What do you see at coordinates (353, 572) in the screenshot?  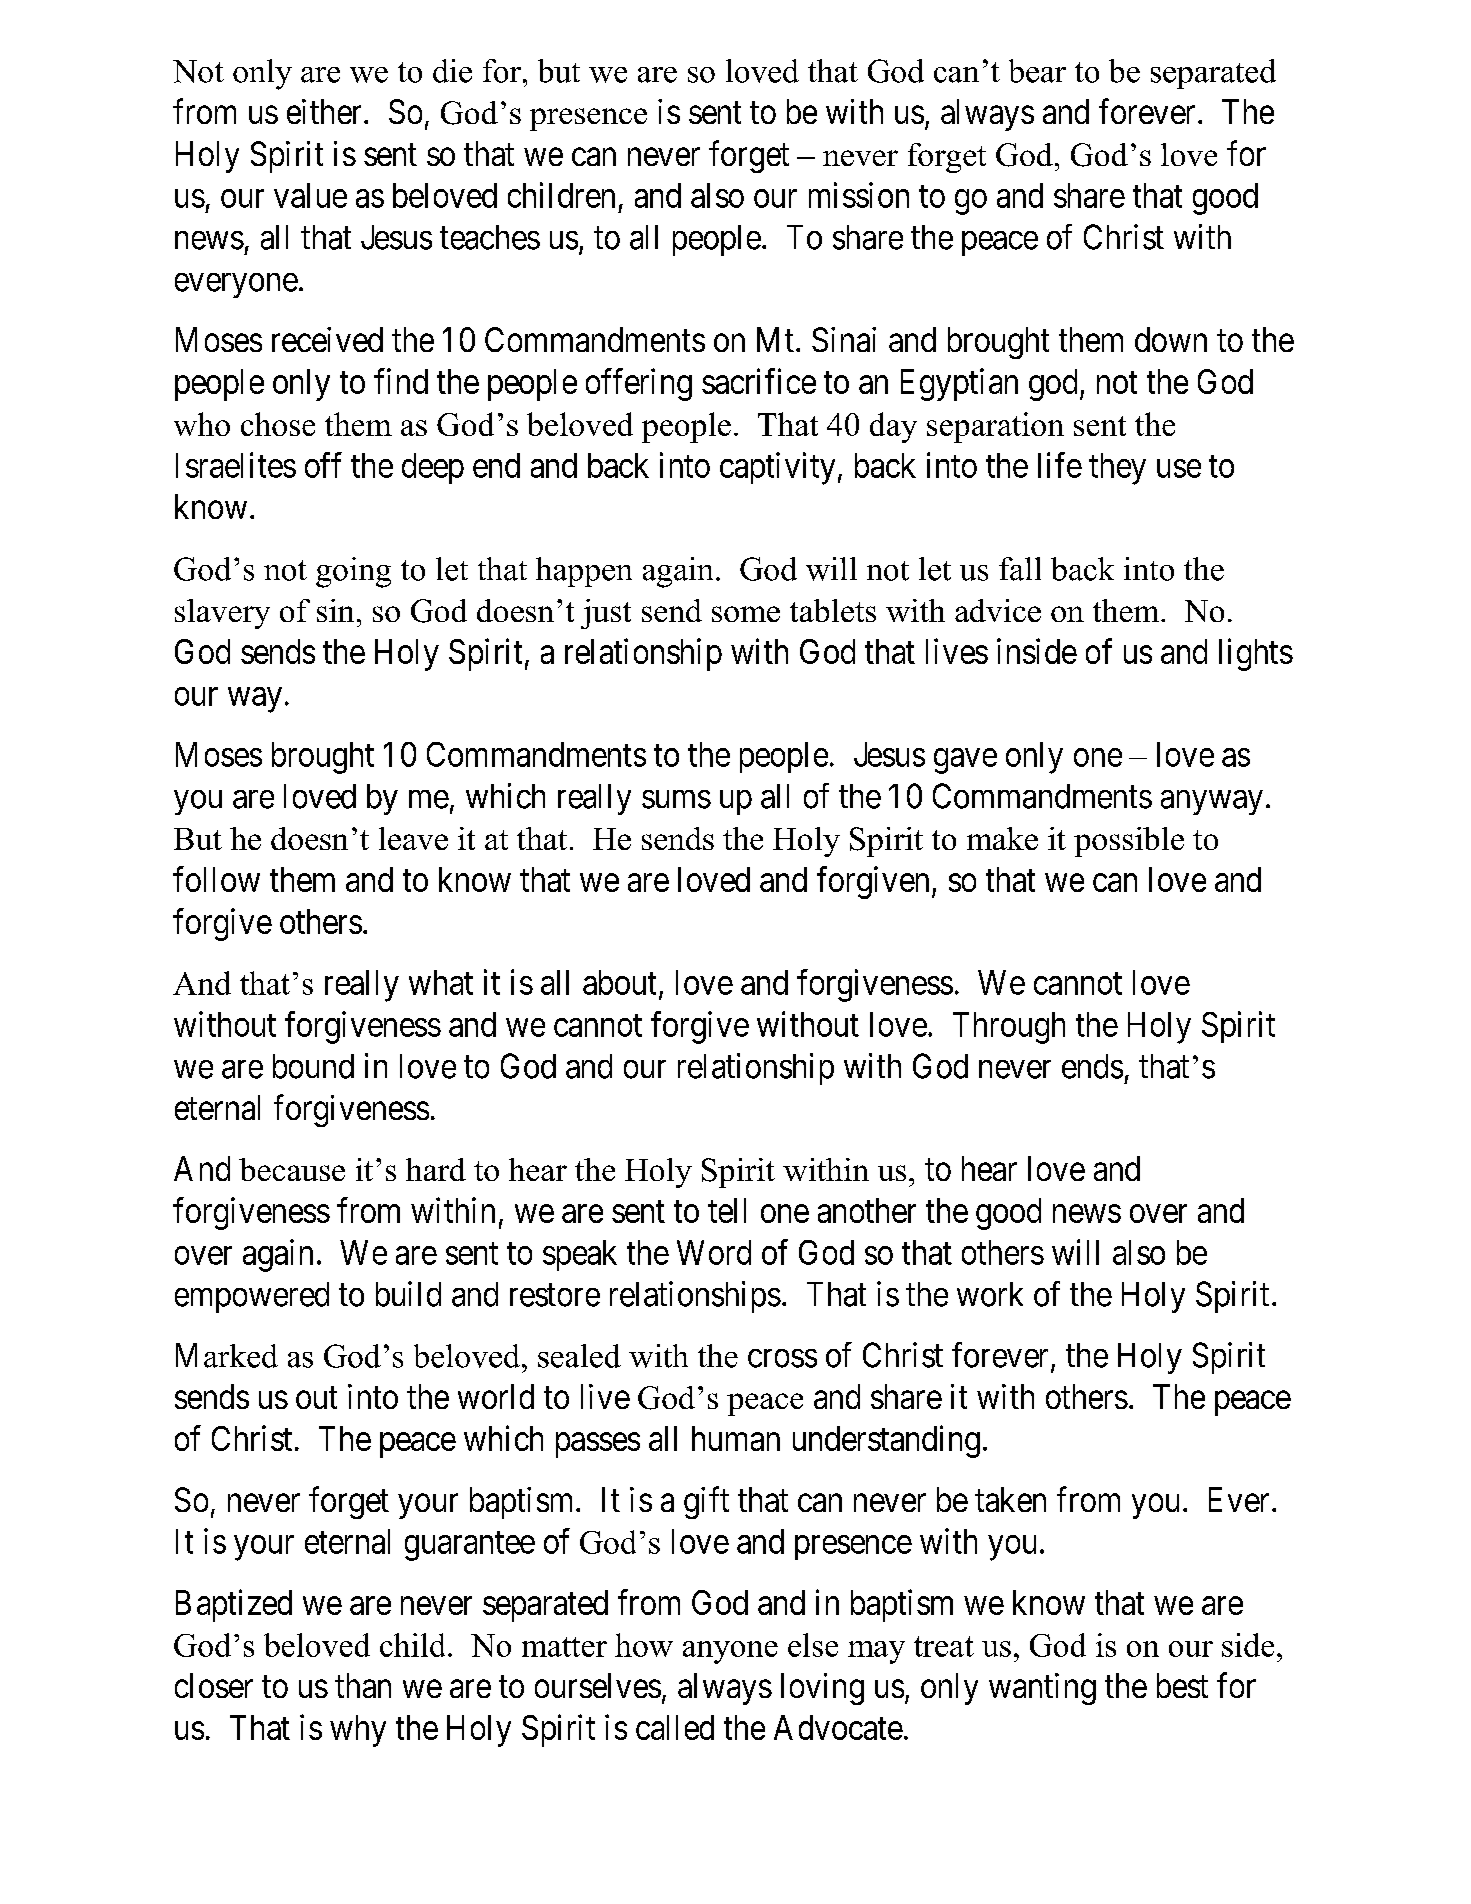 I see `going` at bounding box center [353, 572].
